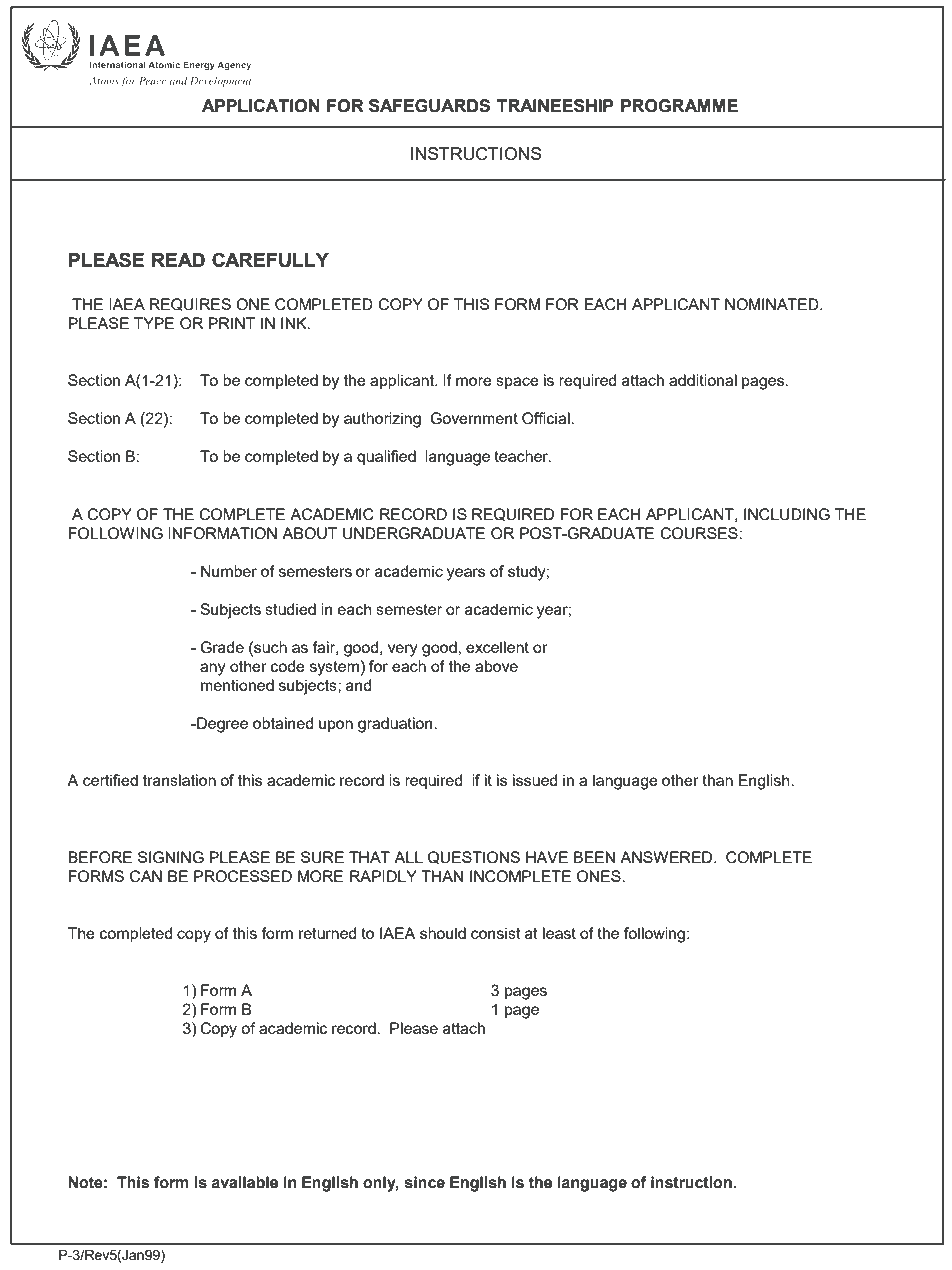 This screenshot has width=952, height=1270. Describe the element at coordinates (429, 106) in the screenshot. I see `SAFEGUARDS` at that location.
